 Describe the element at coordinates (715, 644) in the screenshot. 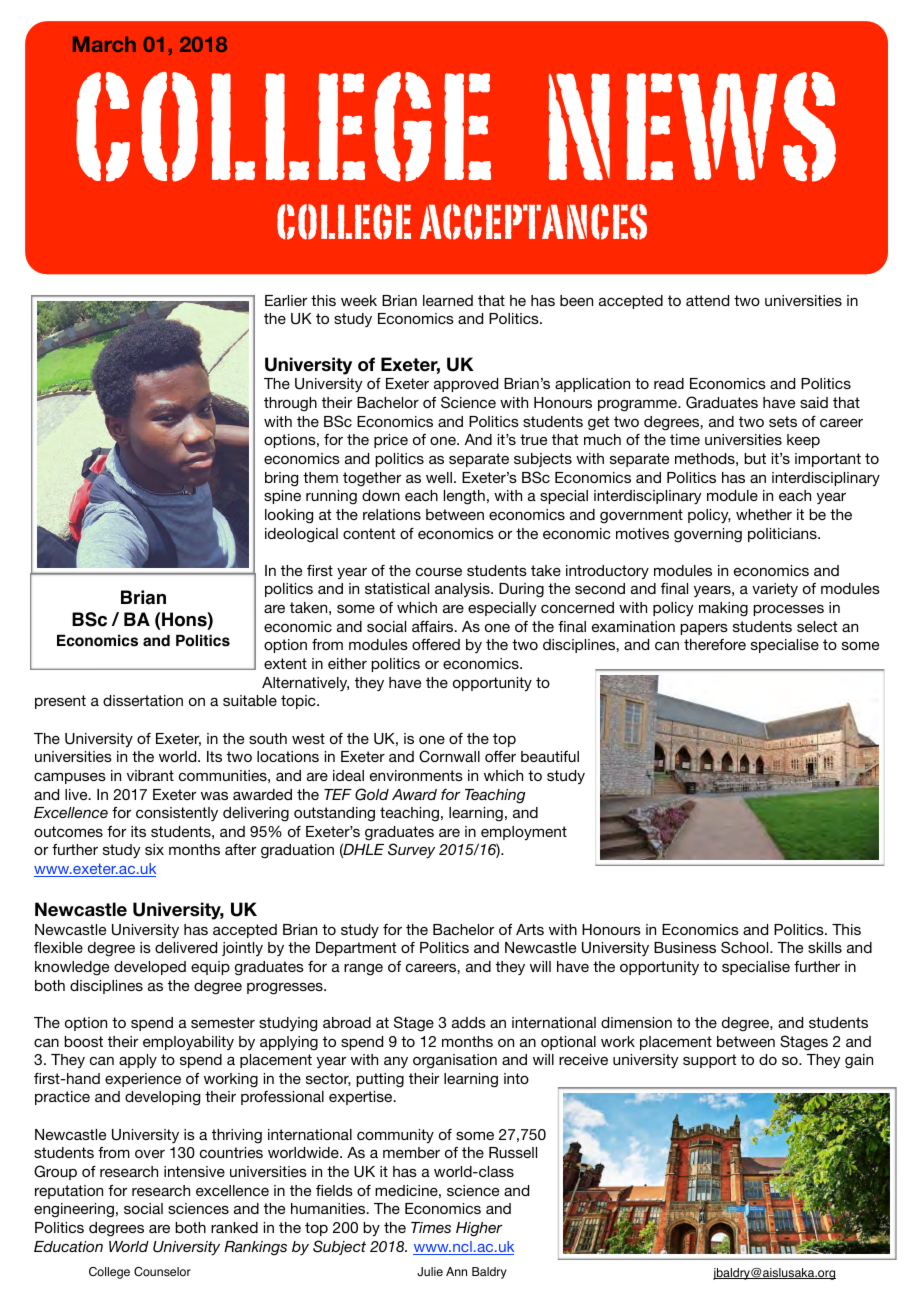

I see `therefore` at that location.
